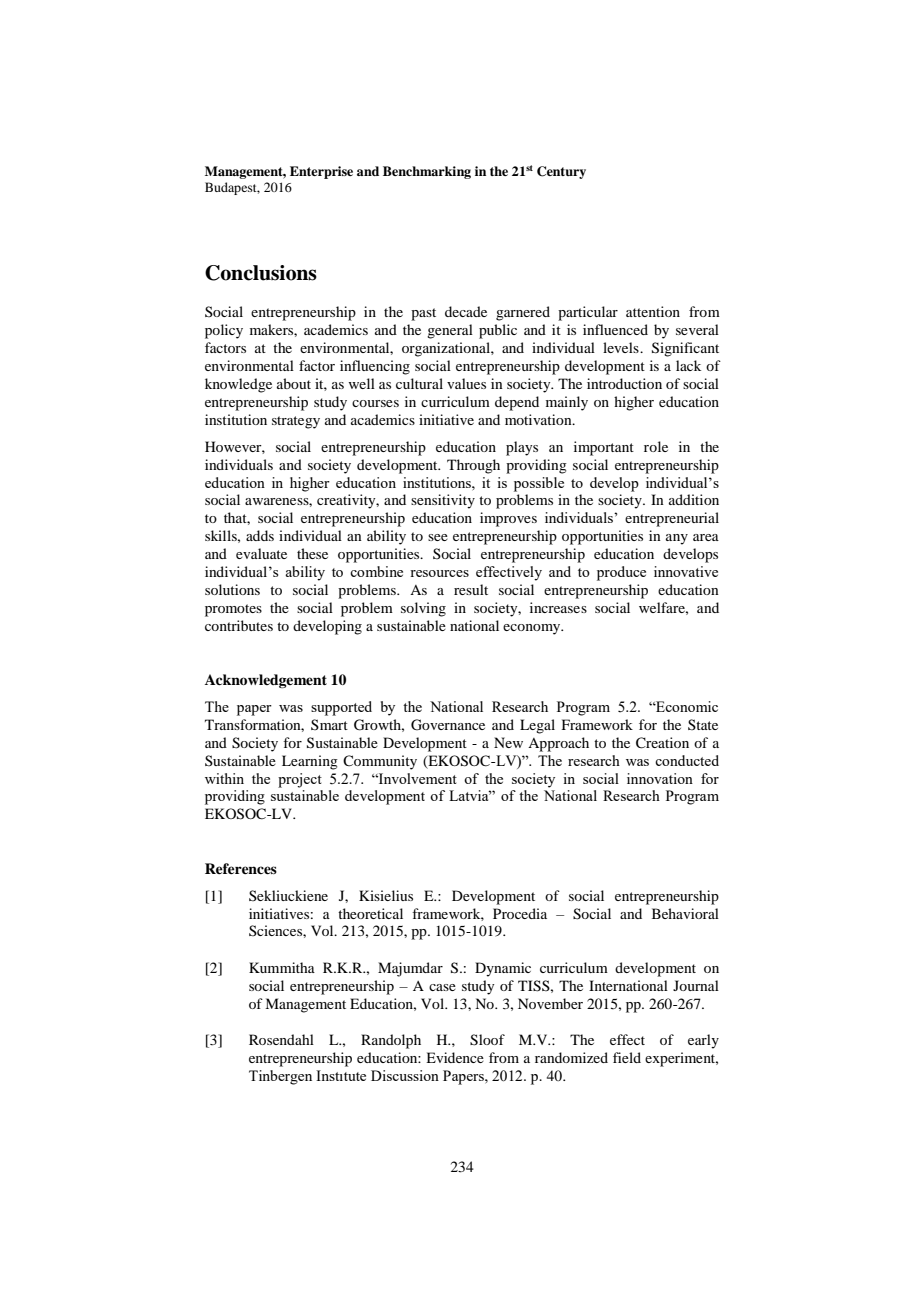 The width and height of the screenshot is (924, 1308). What do you see at coordinates (417, 778) in the screenshot?
I see `Involvement` at bounding box center [417, 778].
